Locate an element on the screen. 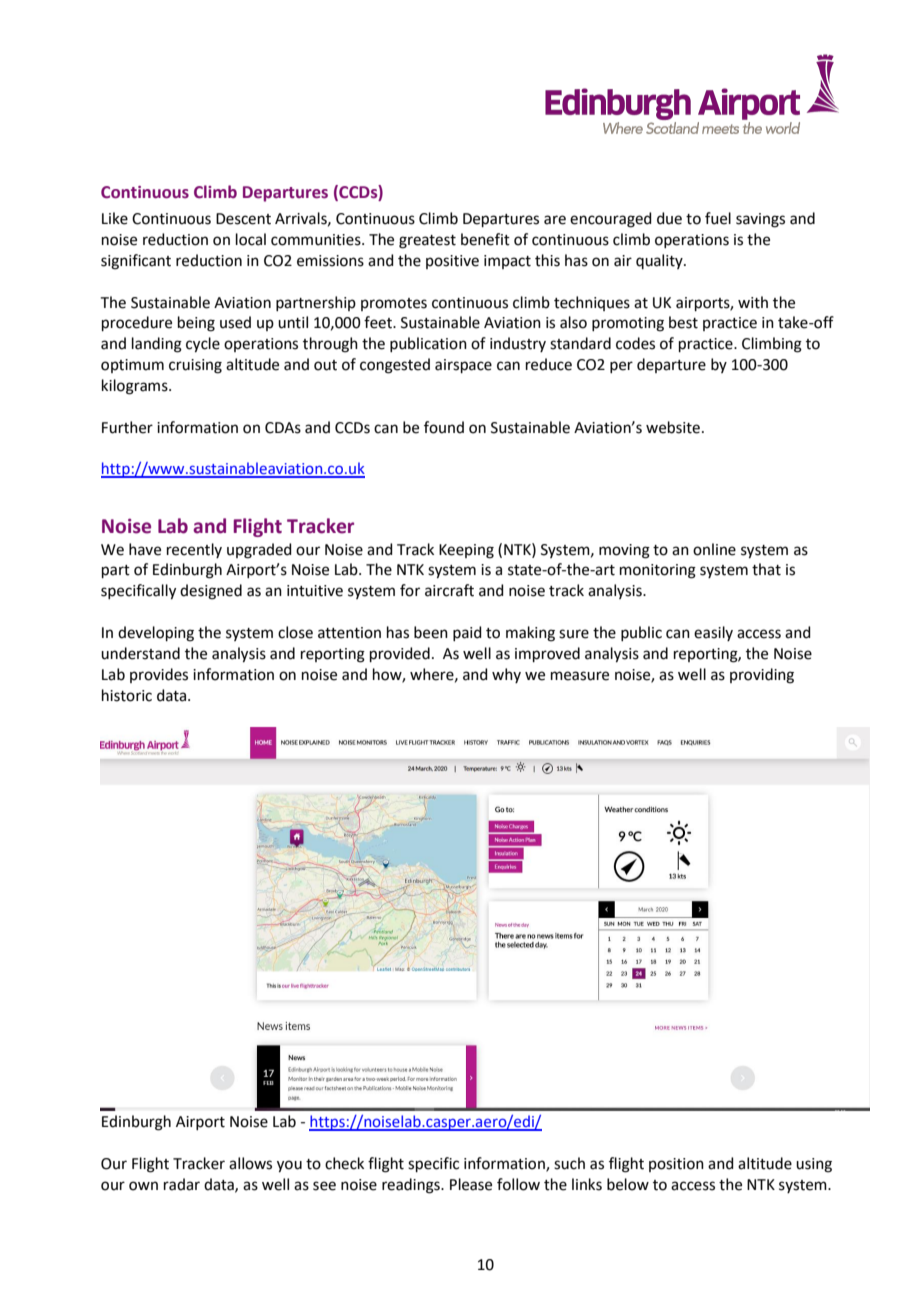 This screenshot has width=924, height=1307. local is located at coordinates (251, 239).
